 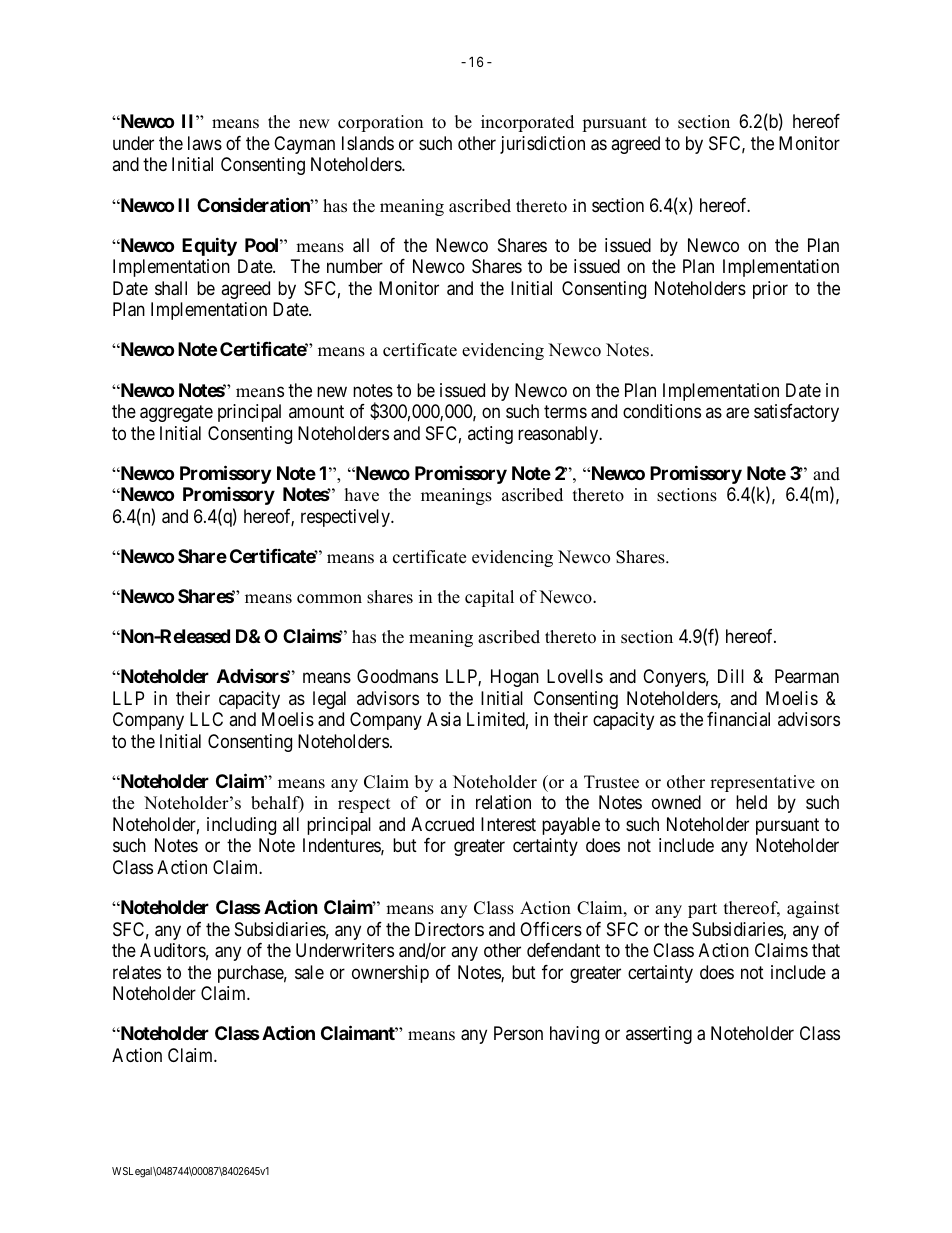 I want to click on jurisdiction, so click(x=542, y=145).
